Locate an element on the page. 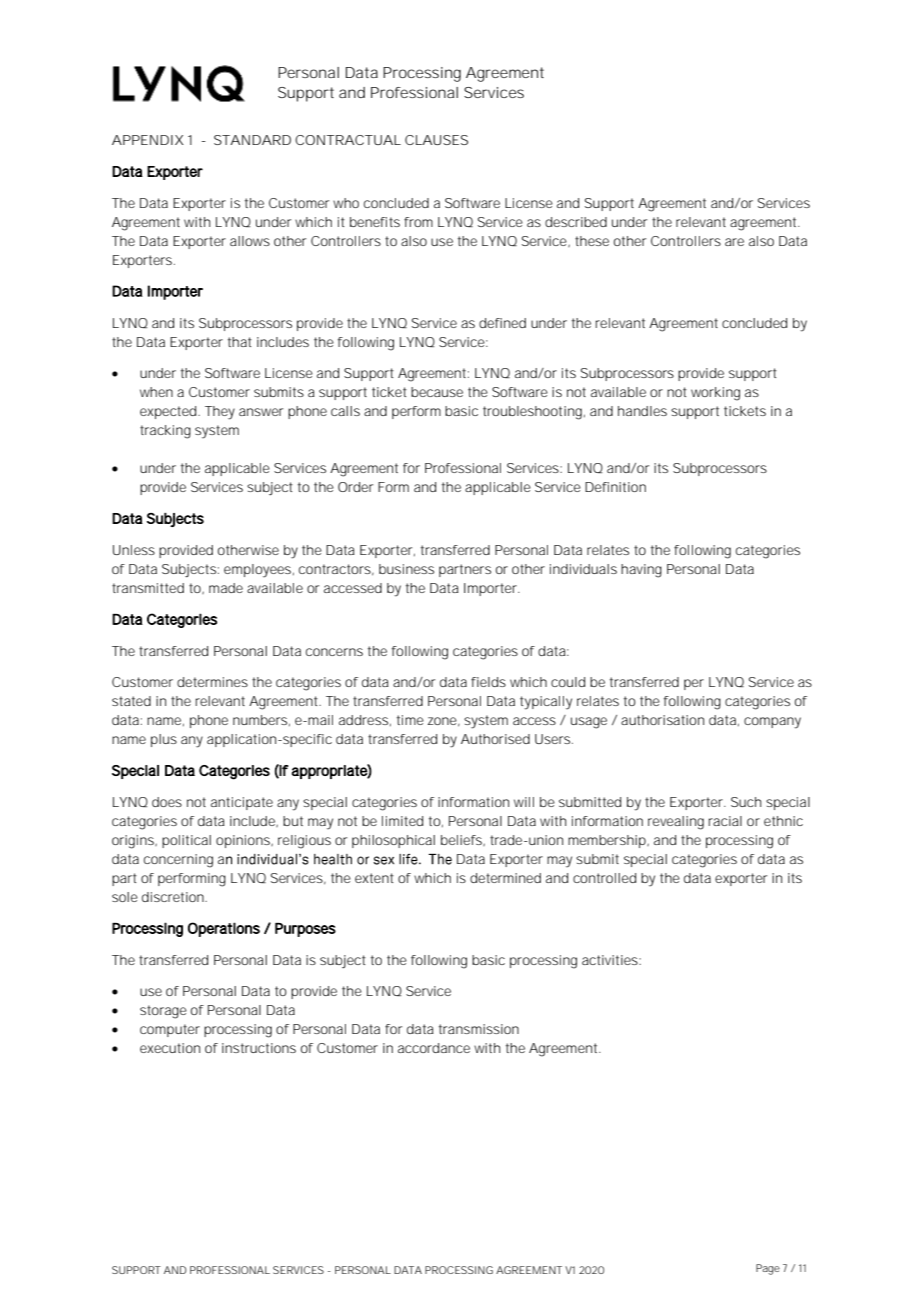 The image size is (924, 1308). zone is located at coordinates (442, 721).
